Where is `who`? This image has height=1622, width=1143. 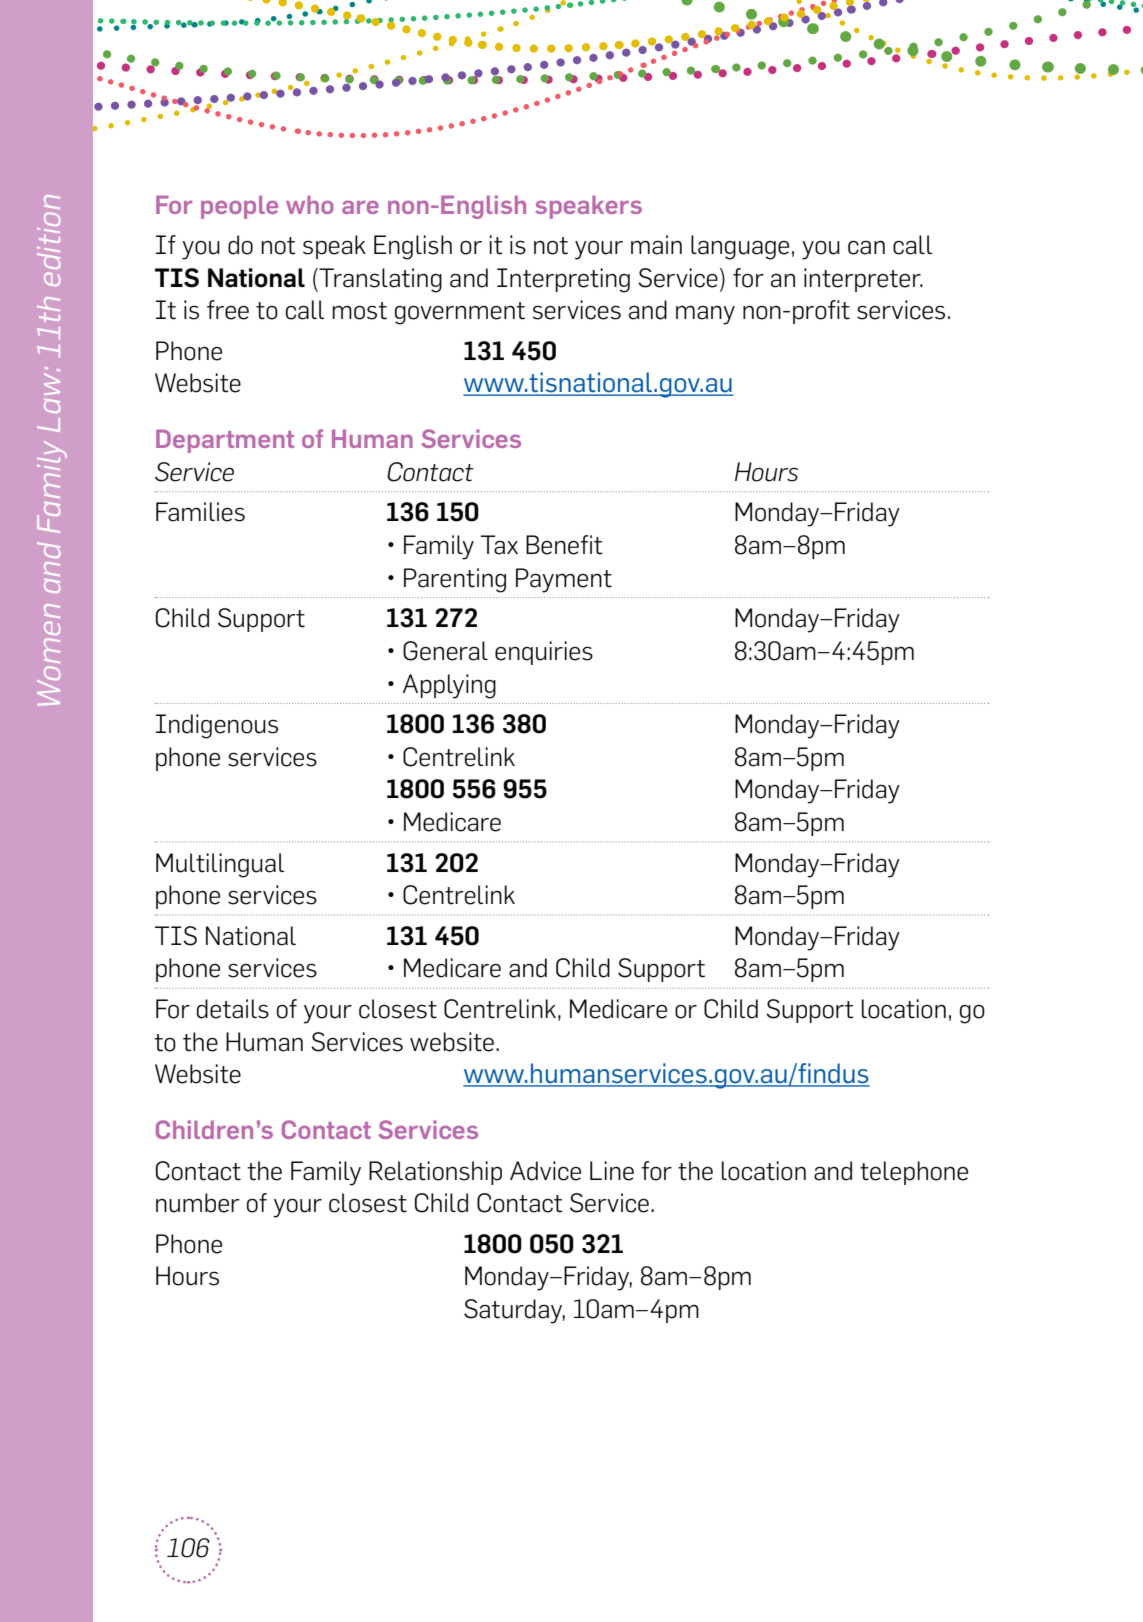 who is located at coordinates (310, 204).
